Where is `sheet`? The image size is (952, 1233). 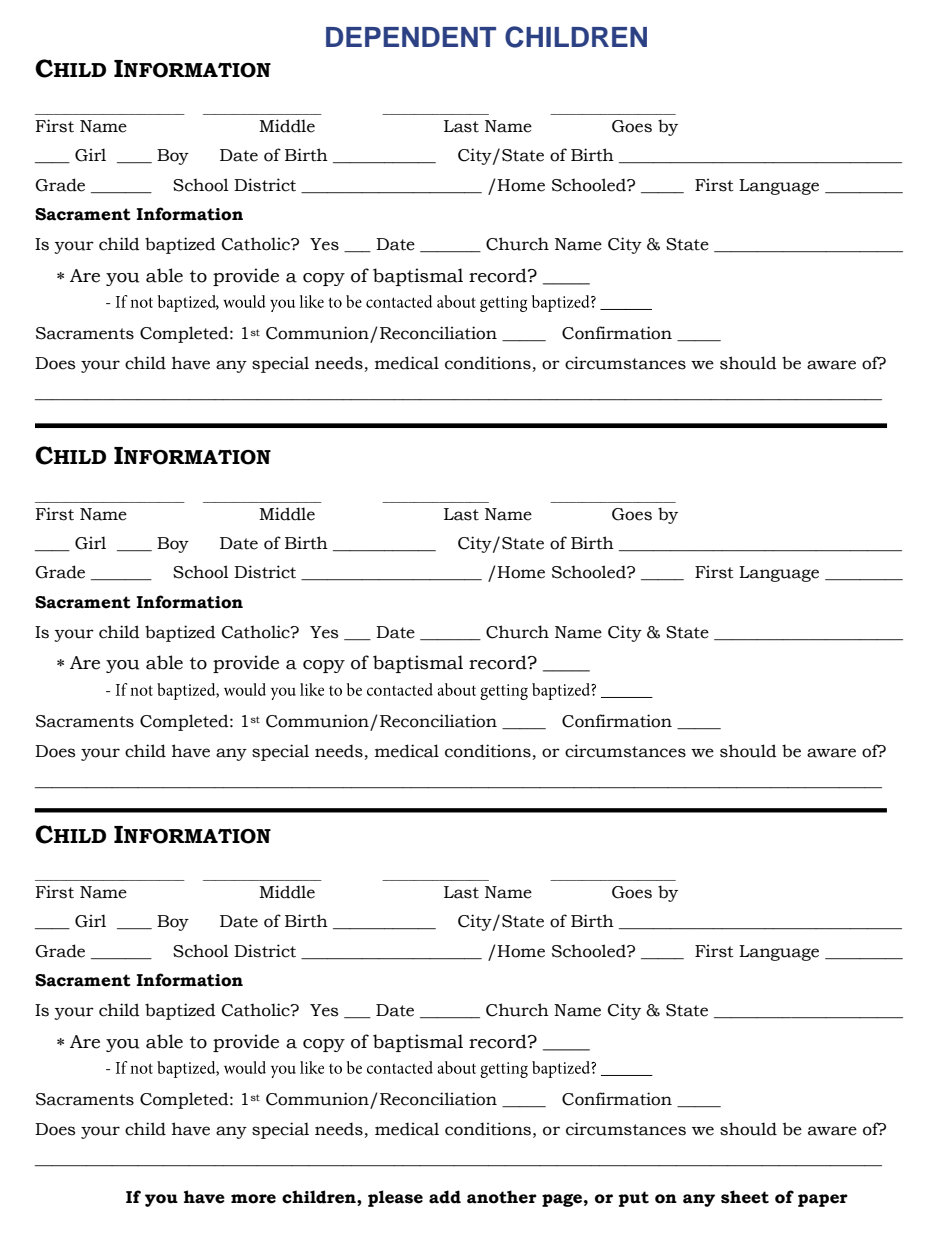
sheet is located at coordinates (745, 1197).
